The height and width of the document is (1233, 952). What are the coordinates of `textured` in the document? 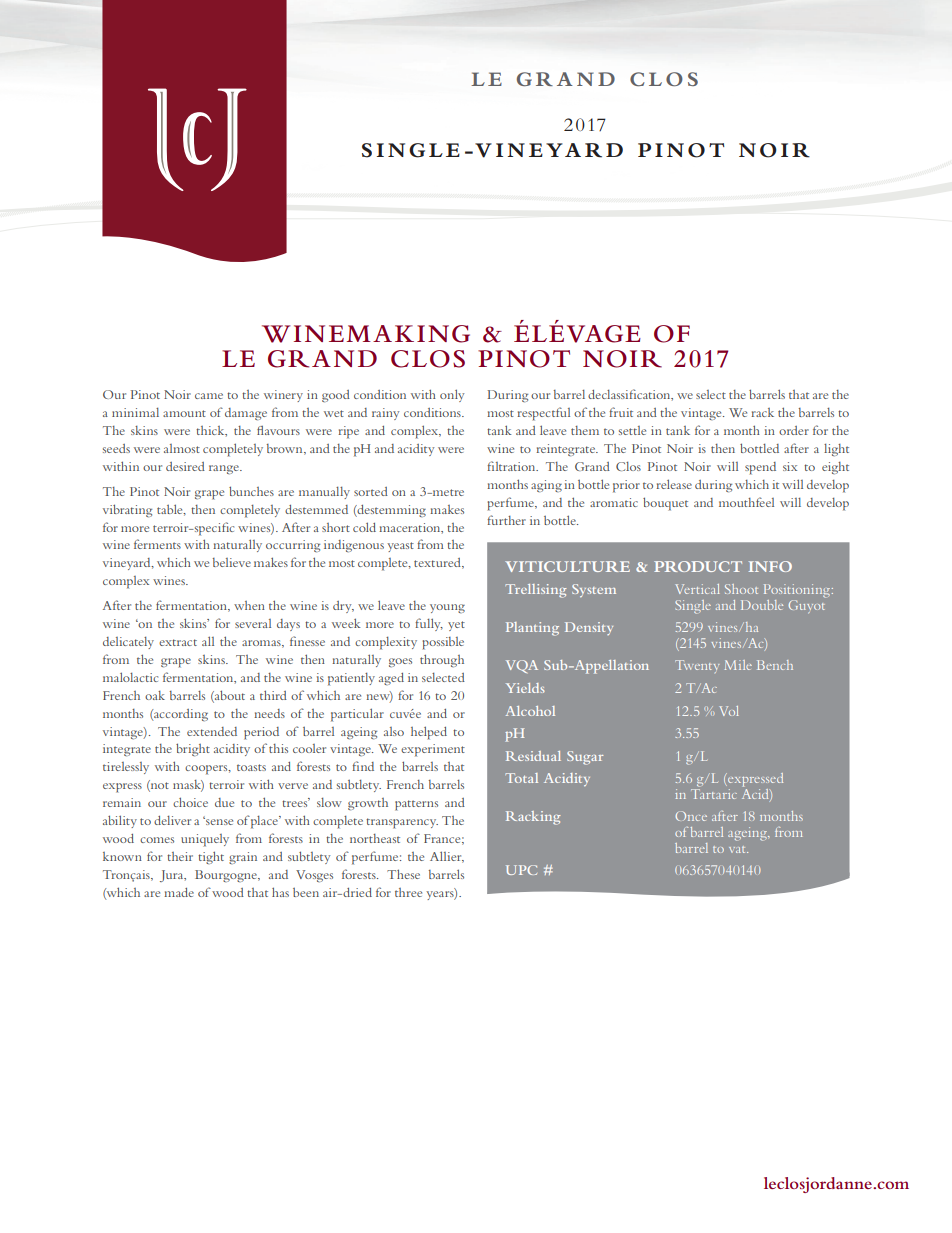 It's located at (438, 563).
